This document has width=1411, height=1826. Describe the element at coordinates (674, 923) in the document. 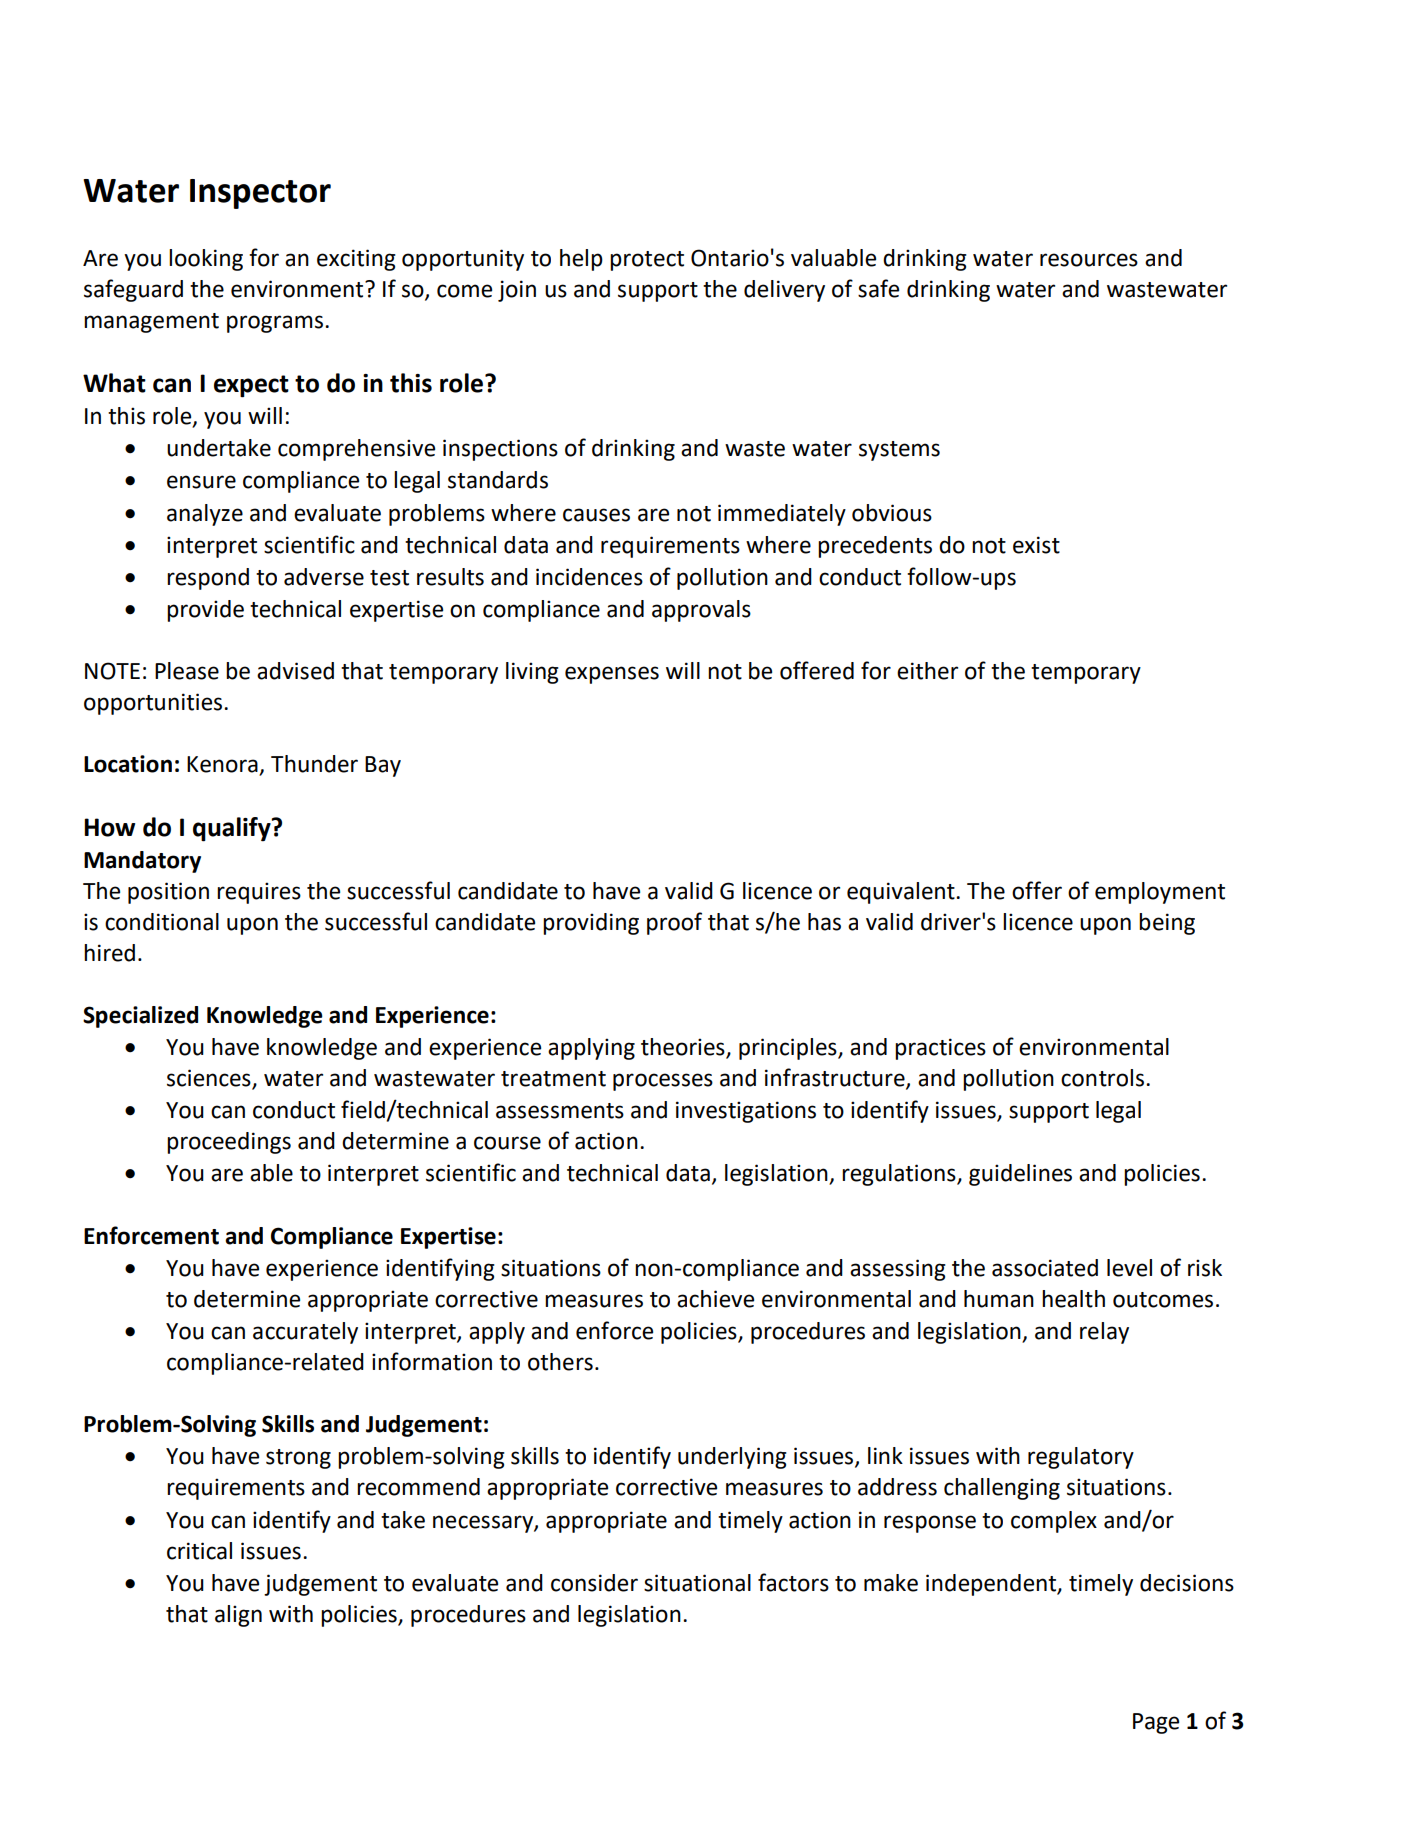

I see `proof` at that location.
